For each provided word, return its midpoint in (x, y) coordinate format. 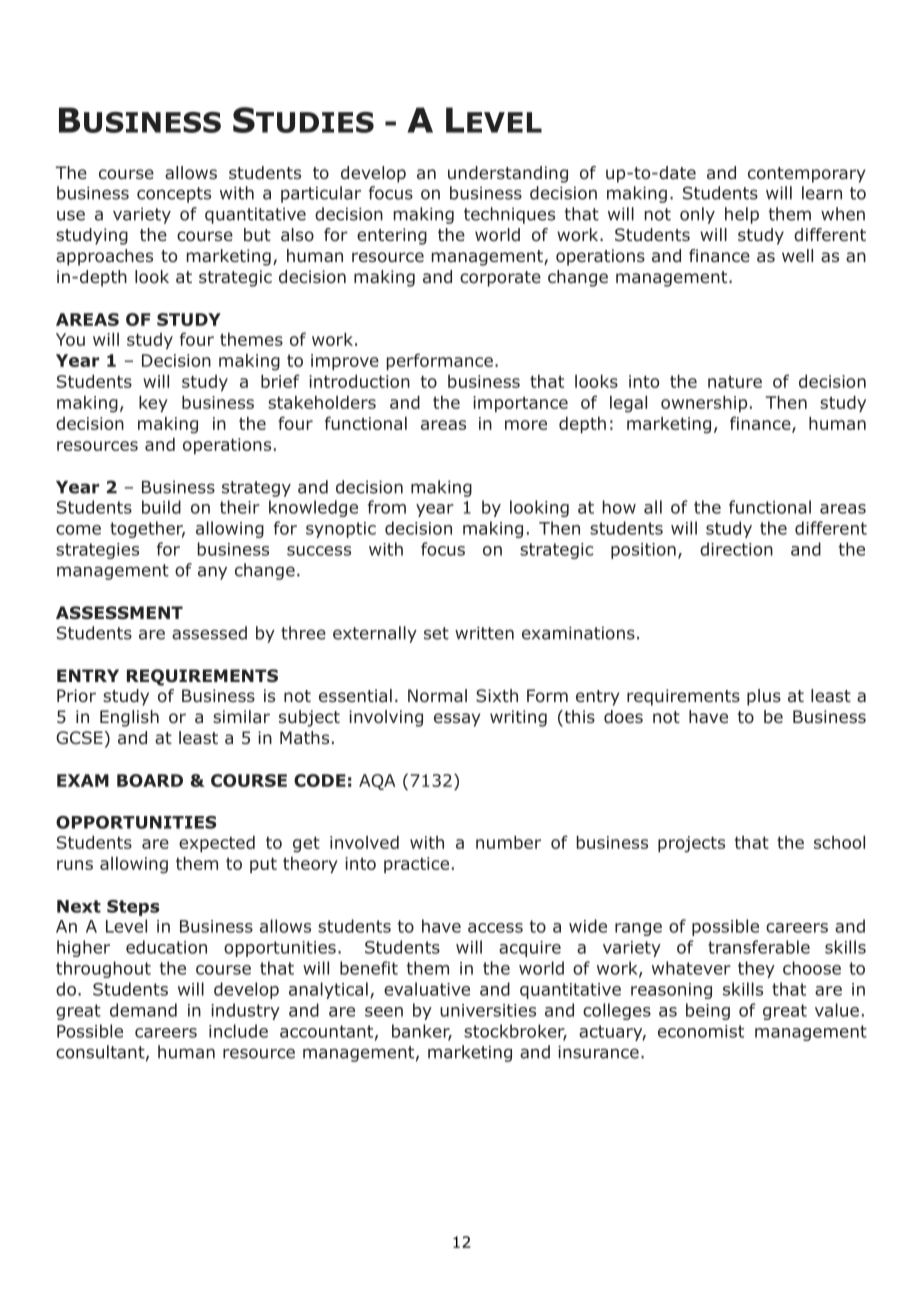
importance (520, 404)
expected (217, 844)
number (508, 842)
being (708, 1011)
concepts (174, 195)
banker (422, 1032)
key (153, 403)
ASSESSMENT (119, 612)
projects (691, 844)
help (742, 215)
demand (143, 1010)
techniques (509, 215)
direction (736, 549)
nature (735, 382)
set (436, 633)
